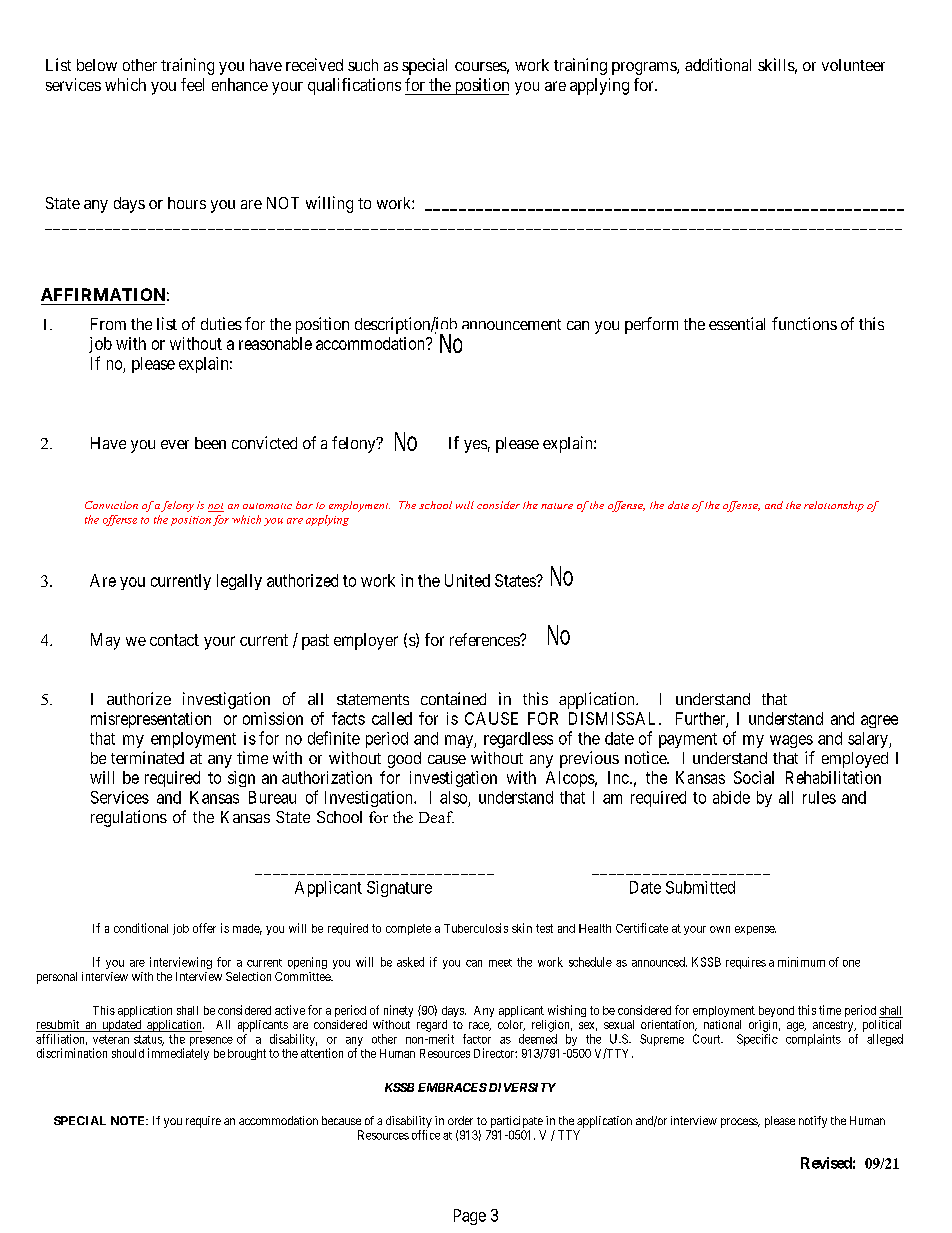 This page has height=1233, width=952. I want to click on contact, so click(174, 640).
